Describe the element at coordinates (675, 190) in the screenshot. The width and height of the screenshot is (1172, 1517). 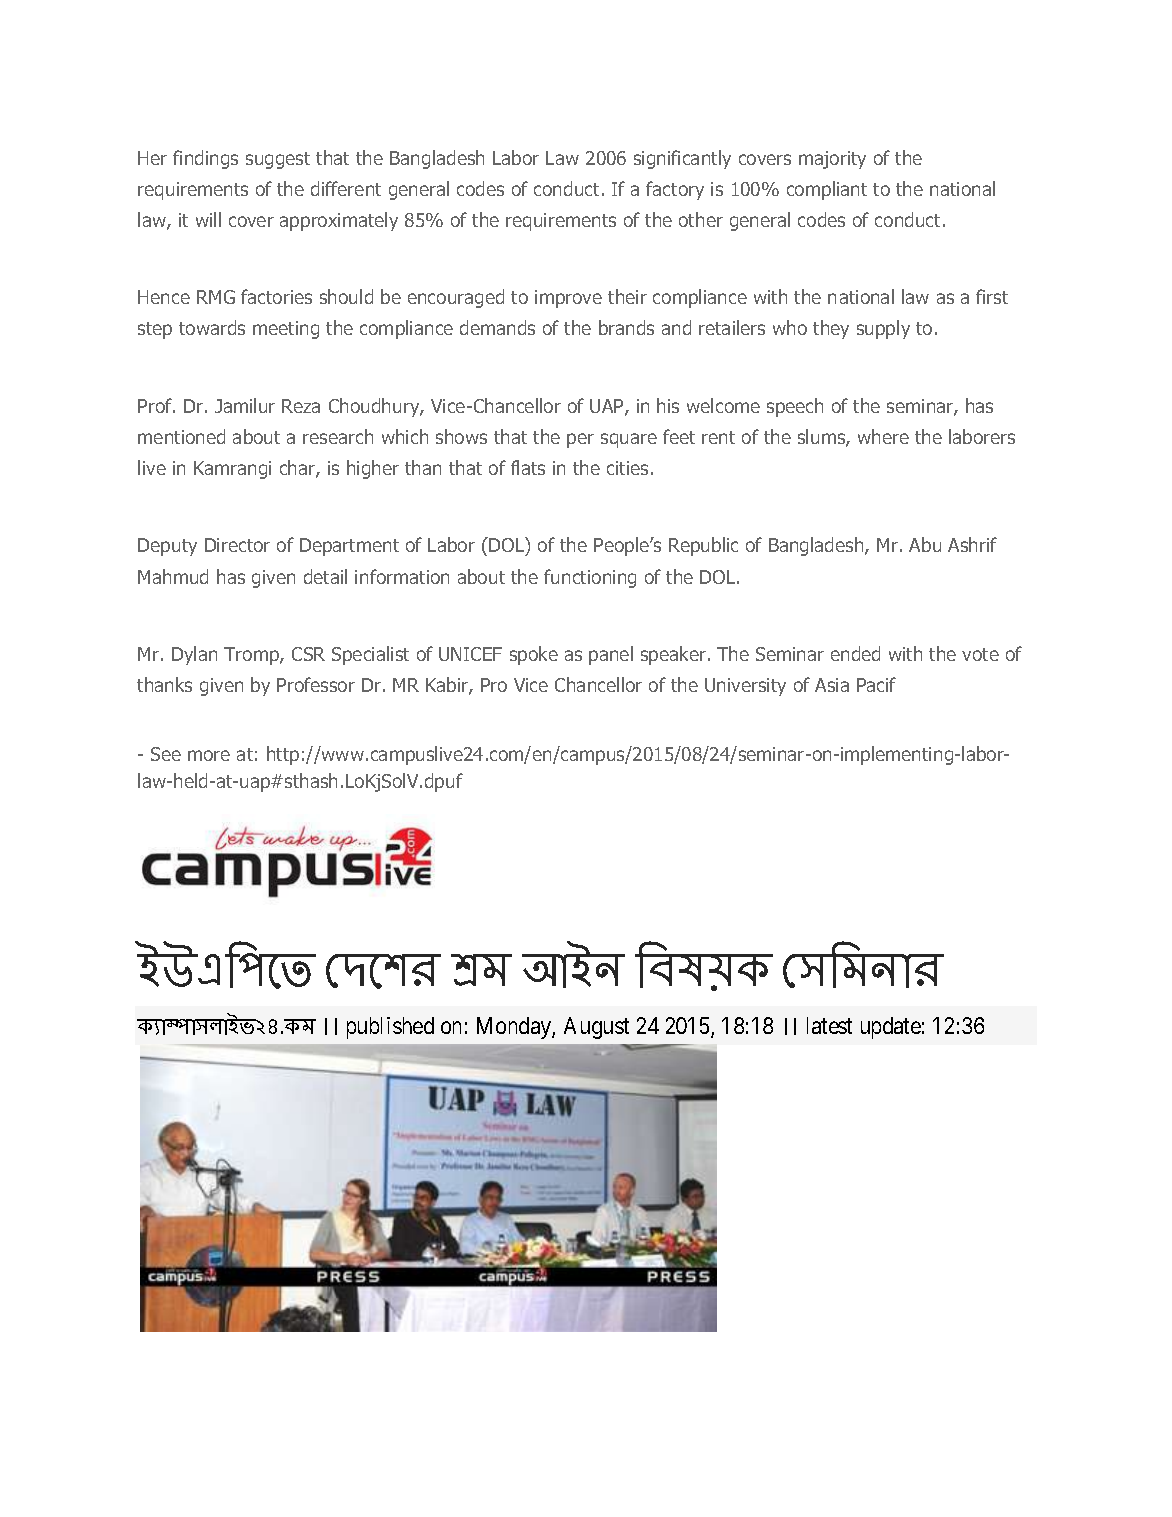
I see `factory` at that location.
